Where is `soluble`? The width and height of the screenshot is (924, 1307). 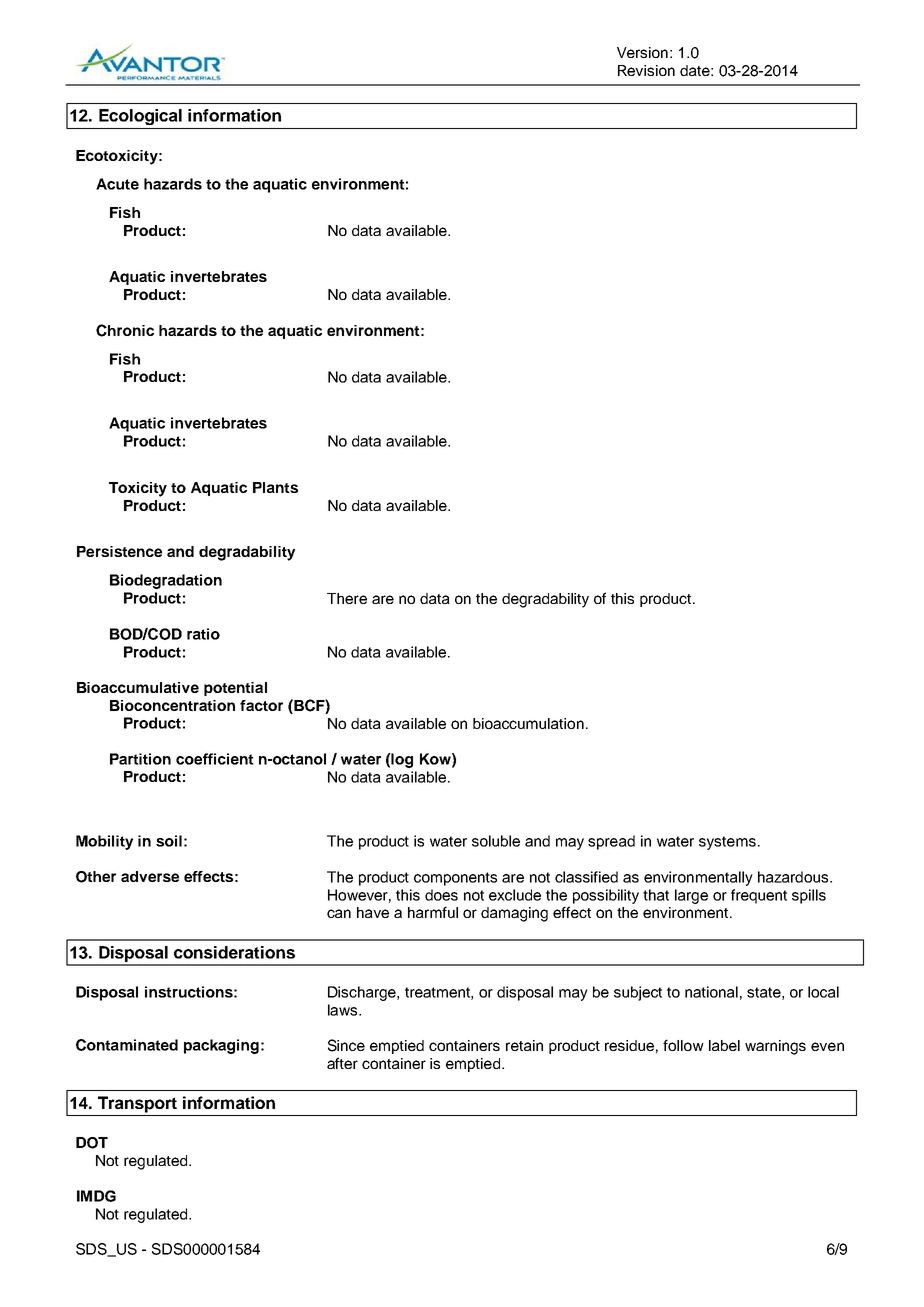 soluble is located at coordinates (496, 841).
